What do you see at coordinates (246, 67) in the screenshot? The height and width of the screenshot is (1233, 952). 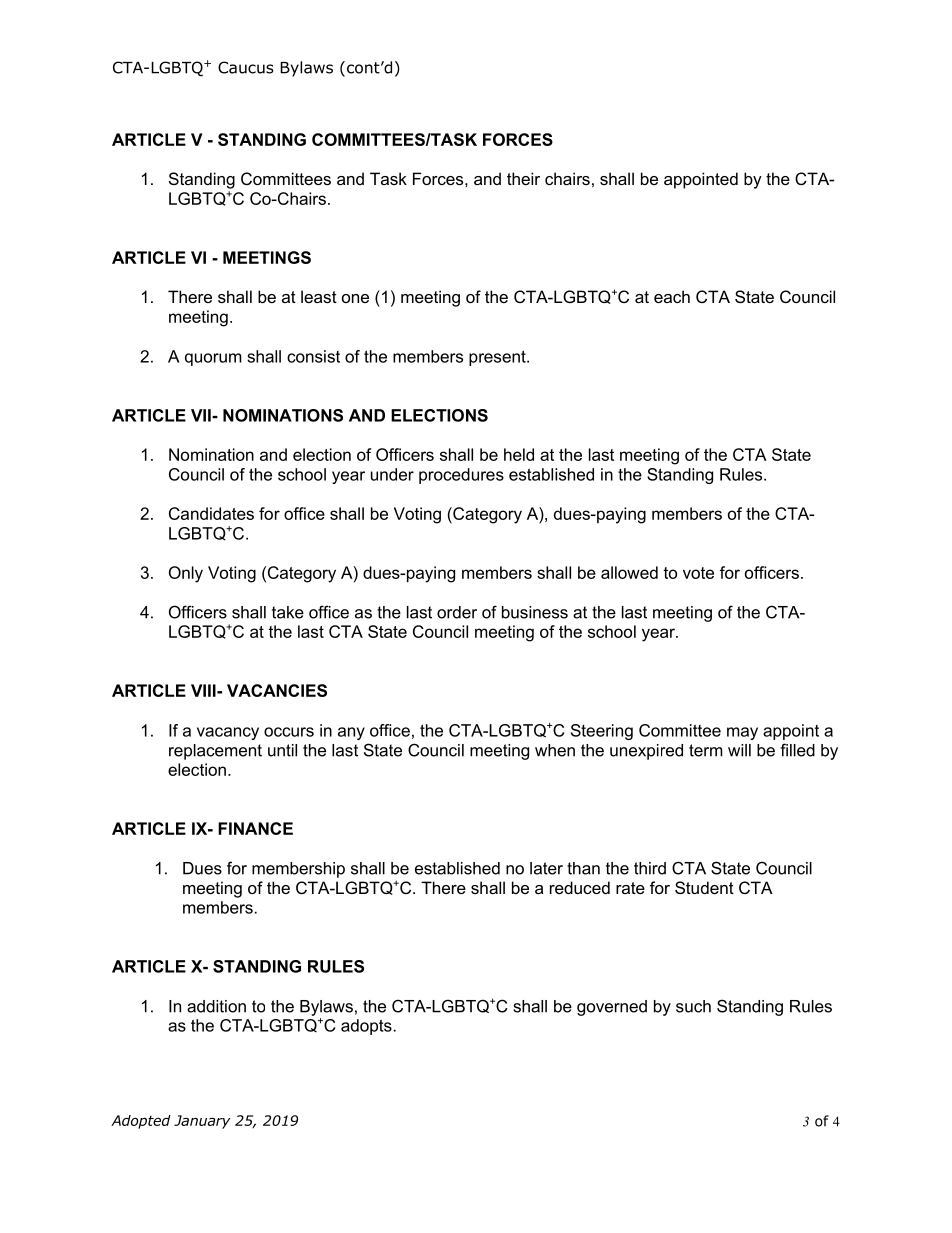 I see `Caucus` at bounding box center [246, 67].
